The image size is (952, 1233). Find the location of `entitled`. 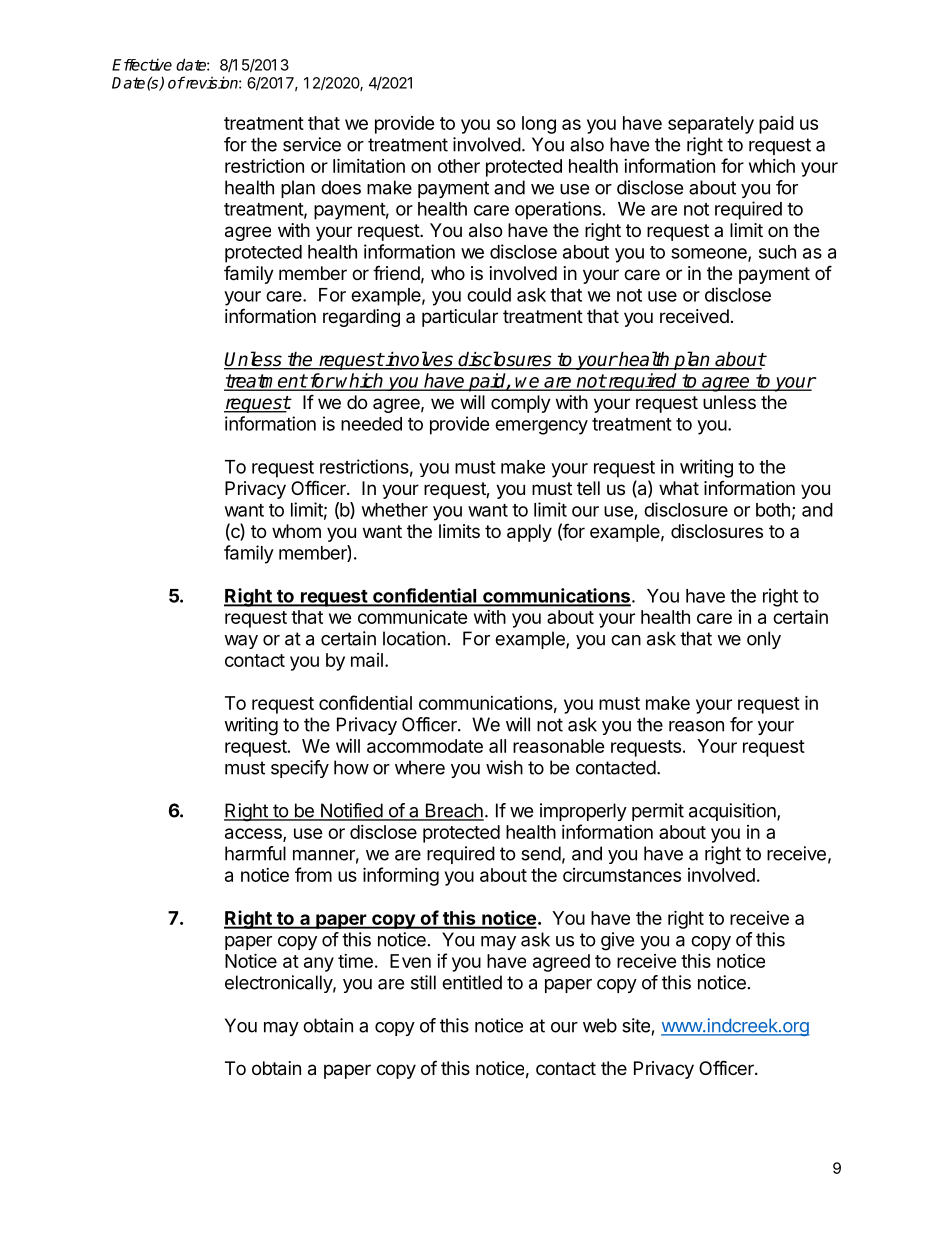

entitled is located at coordinates (472, 982).
